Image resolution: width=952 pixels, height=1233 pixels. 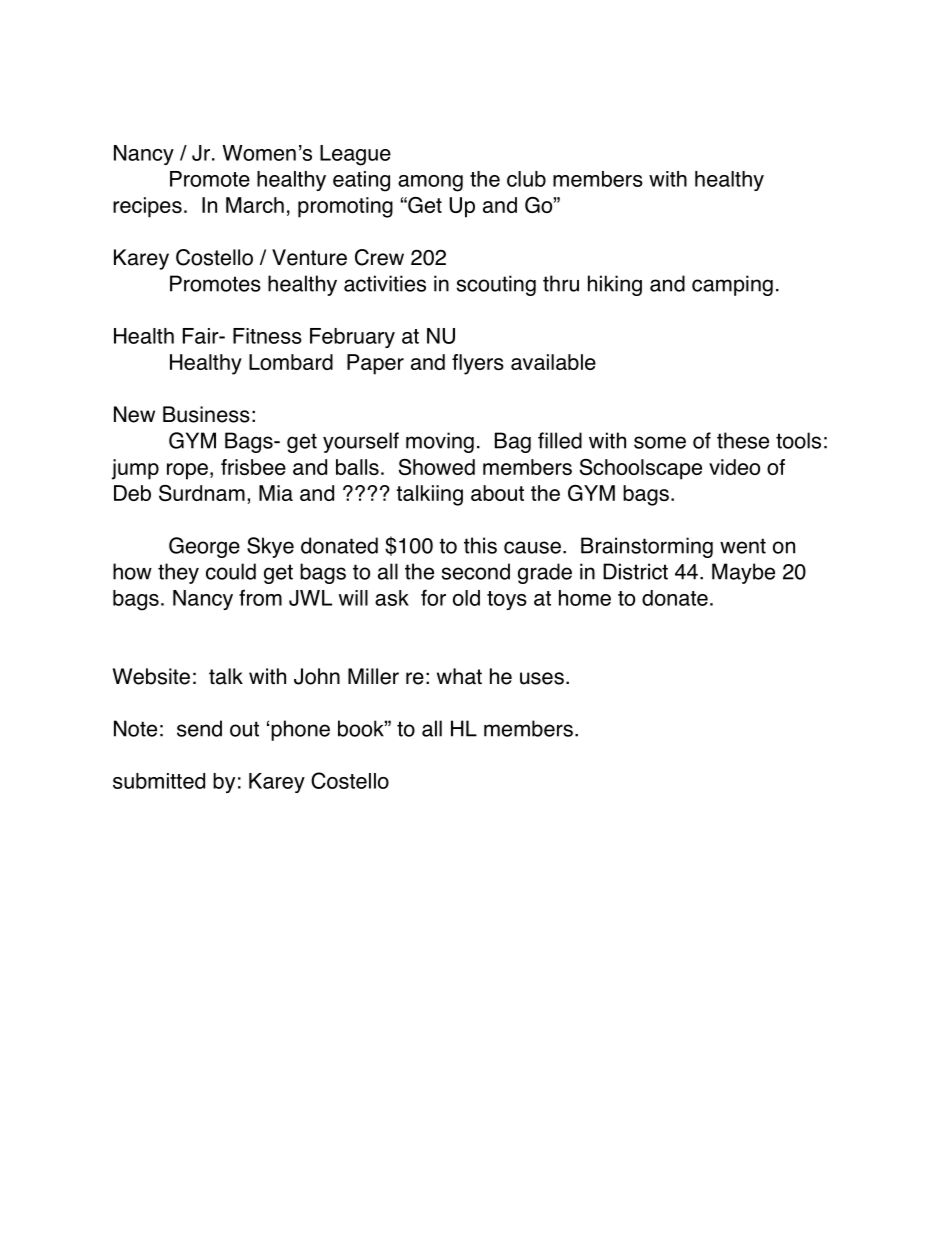 I want to click on this, so click(x=480, y=545).
